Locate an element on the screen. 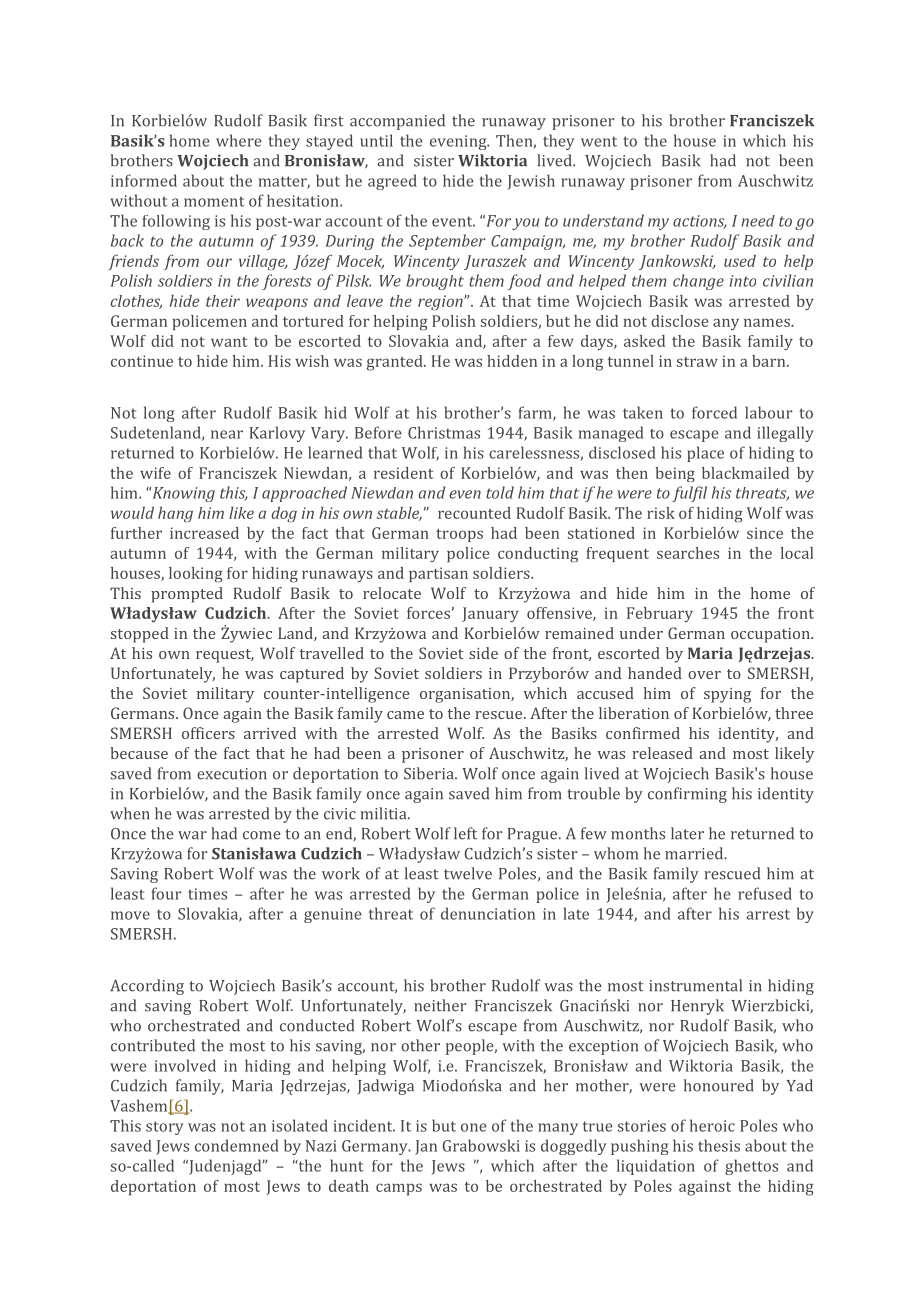 This screenshot has width=924, height=1308. condemned is located at coordinates (237, 1145).
